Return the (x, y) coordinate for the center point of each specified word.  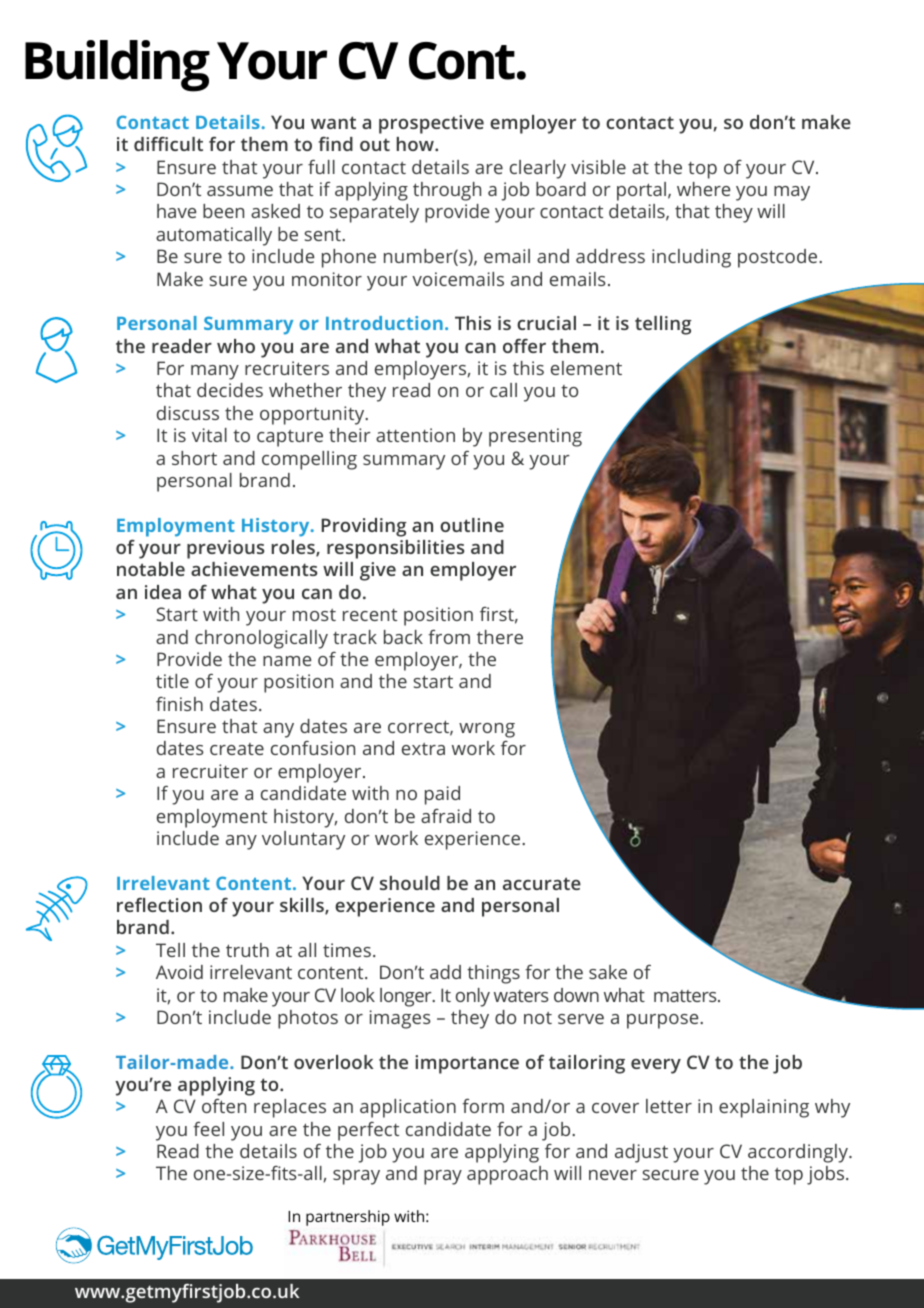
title (172, 681)
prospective (431, 124)
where (703, 189)
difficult (168, 144)
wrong (487, 730)
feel (208, 1129)
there (500, 637)
